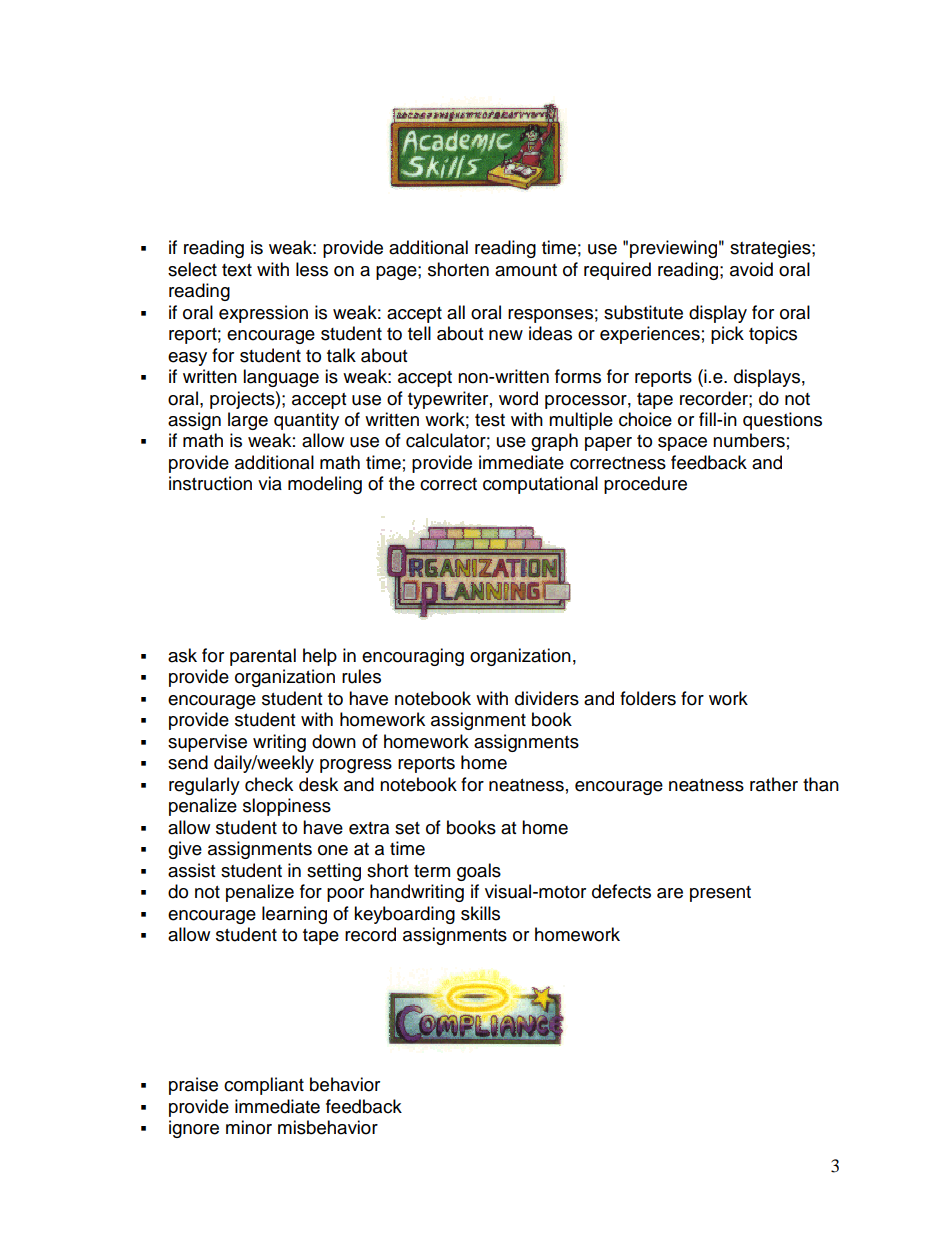  Describe the element at coordinates (263, 314) in the image. I see `expression` at that location.
